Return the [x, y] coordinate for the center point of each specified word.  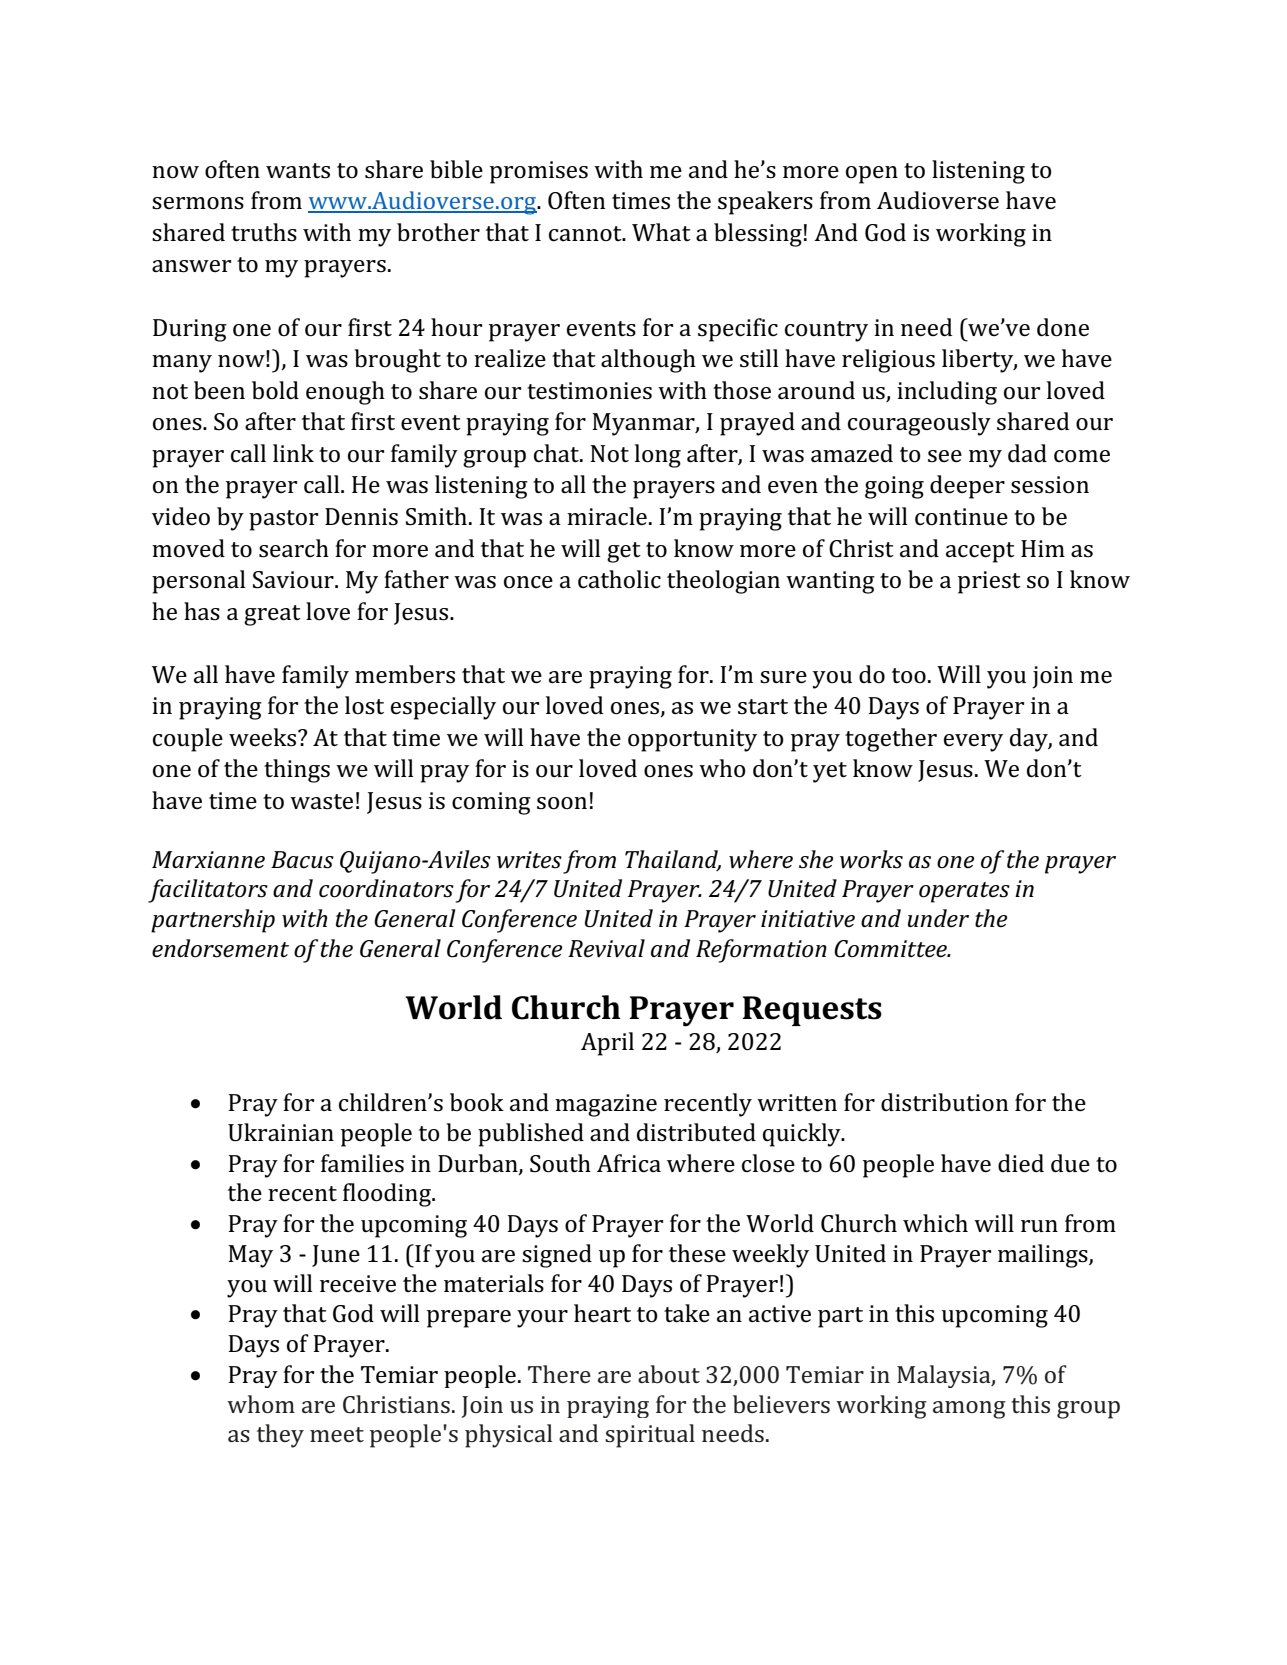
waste [321, 802]
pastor [283, 520]
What [661, 232]
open [872, 175]
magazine [606, 1105]
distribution [945, 1102]
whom [261, 1404]
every [973, 743]
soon [562, 803]
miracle [607, 516]
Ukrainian [281, 1132]
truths [264, 232]
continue [961, 517]
